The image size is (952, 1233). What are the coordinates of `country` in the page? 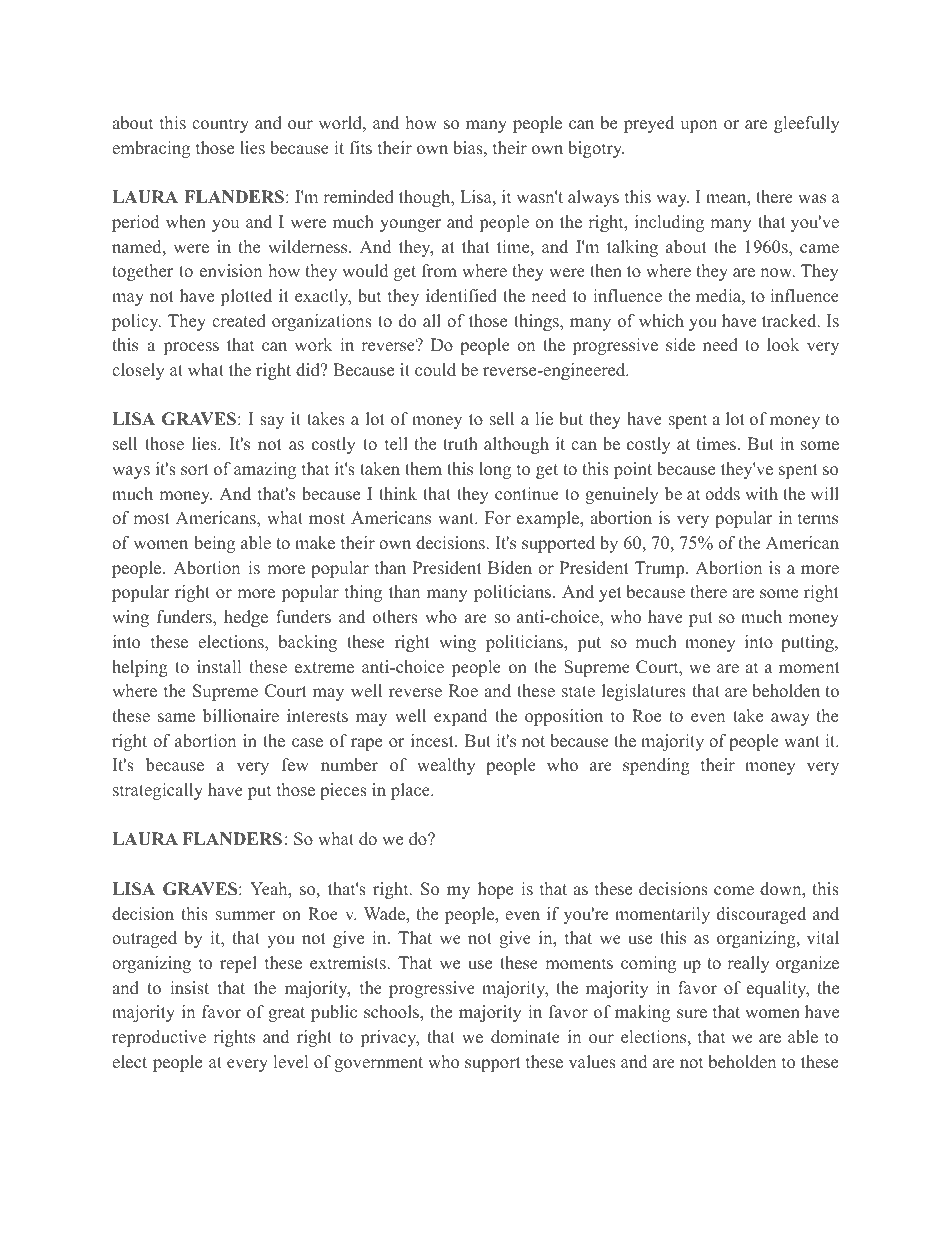 It's located at (220, 125).
